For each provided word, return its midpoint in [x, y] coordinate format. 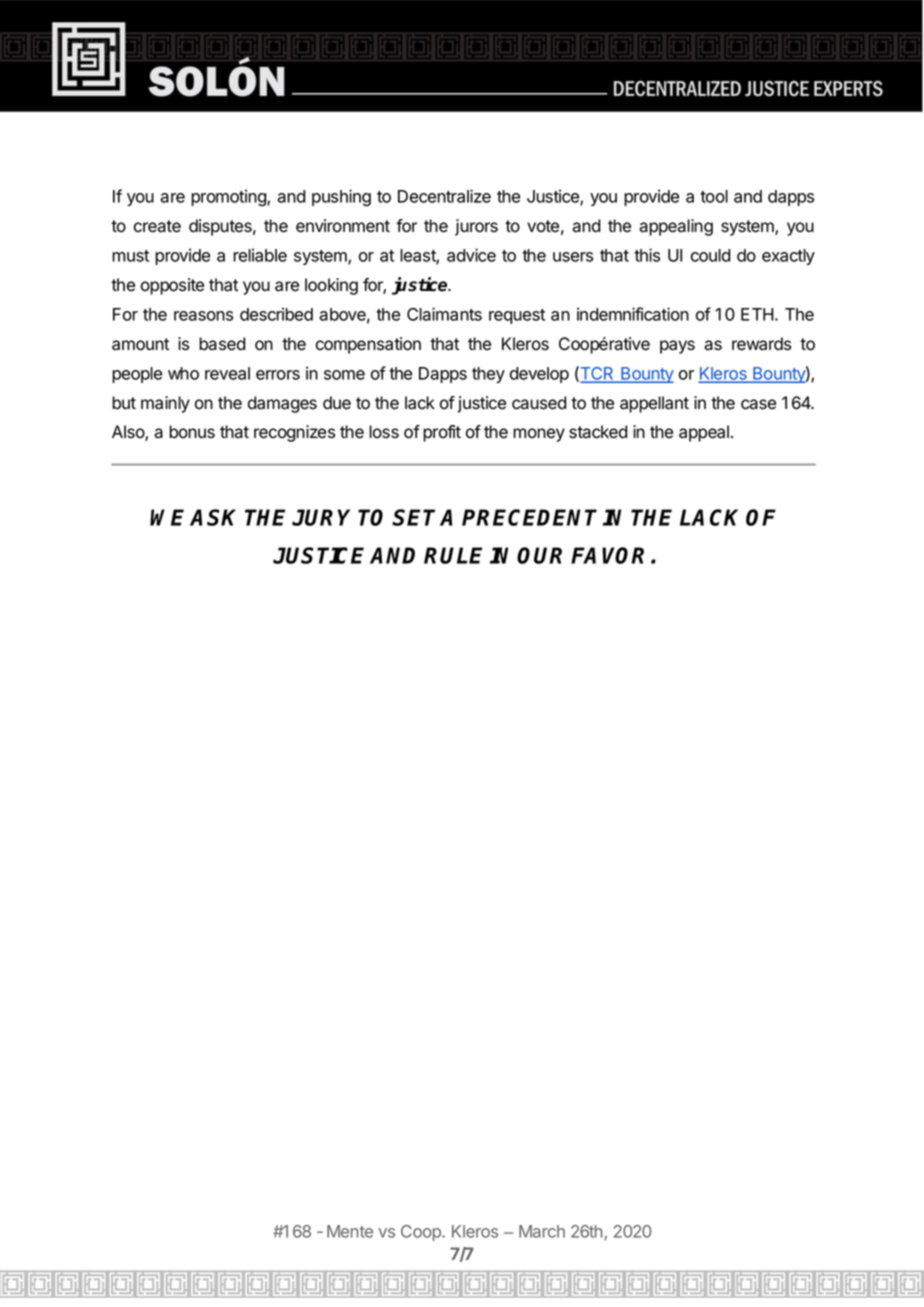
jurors [476, 227]
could [711, 255]
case [758, 404]
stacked [598, 432]
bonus [192, 432]
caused [539, 403]
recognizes [294, 433]
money [539, 435]
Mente [350, 1231]
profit [442, 433]
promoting [229, 197]
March [542, 1231]
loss [384, 432]
